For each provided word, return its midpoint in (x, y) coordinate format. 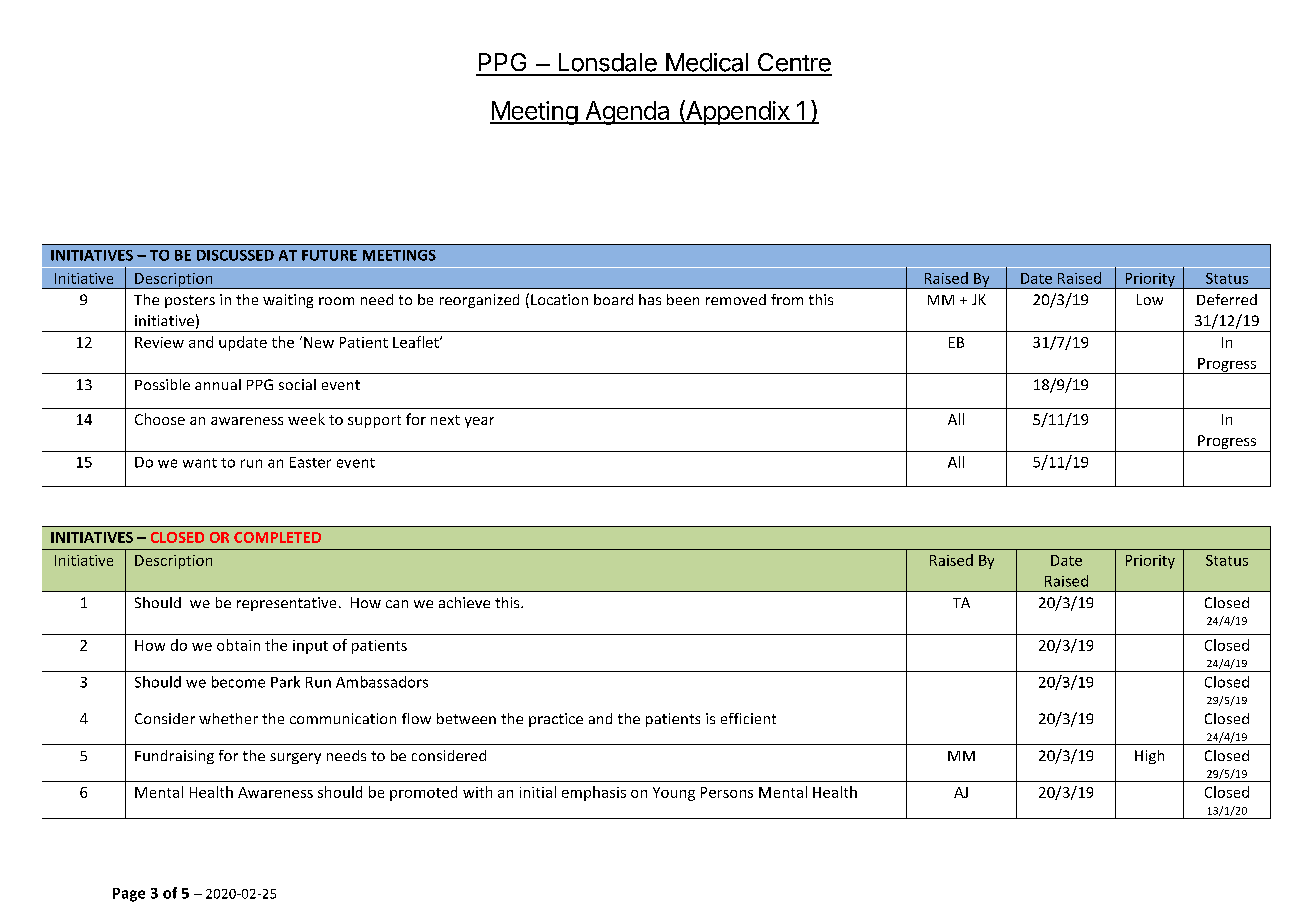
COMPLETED (277, 537)
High (1149, 757)
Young (674, 794)
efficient (748, 718)
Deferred (1227, 299)
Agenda (627, 113)
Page (129, 895)
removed (736, 299)
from (787, 299)
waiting (288, 301)
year (479, 422)
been (683, 299)
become (238, 682)
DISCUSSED (235, 255)
